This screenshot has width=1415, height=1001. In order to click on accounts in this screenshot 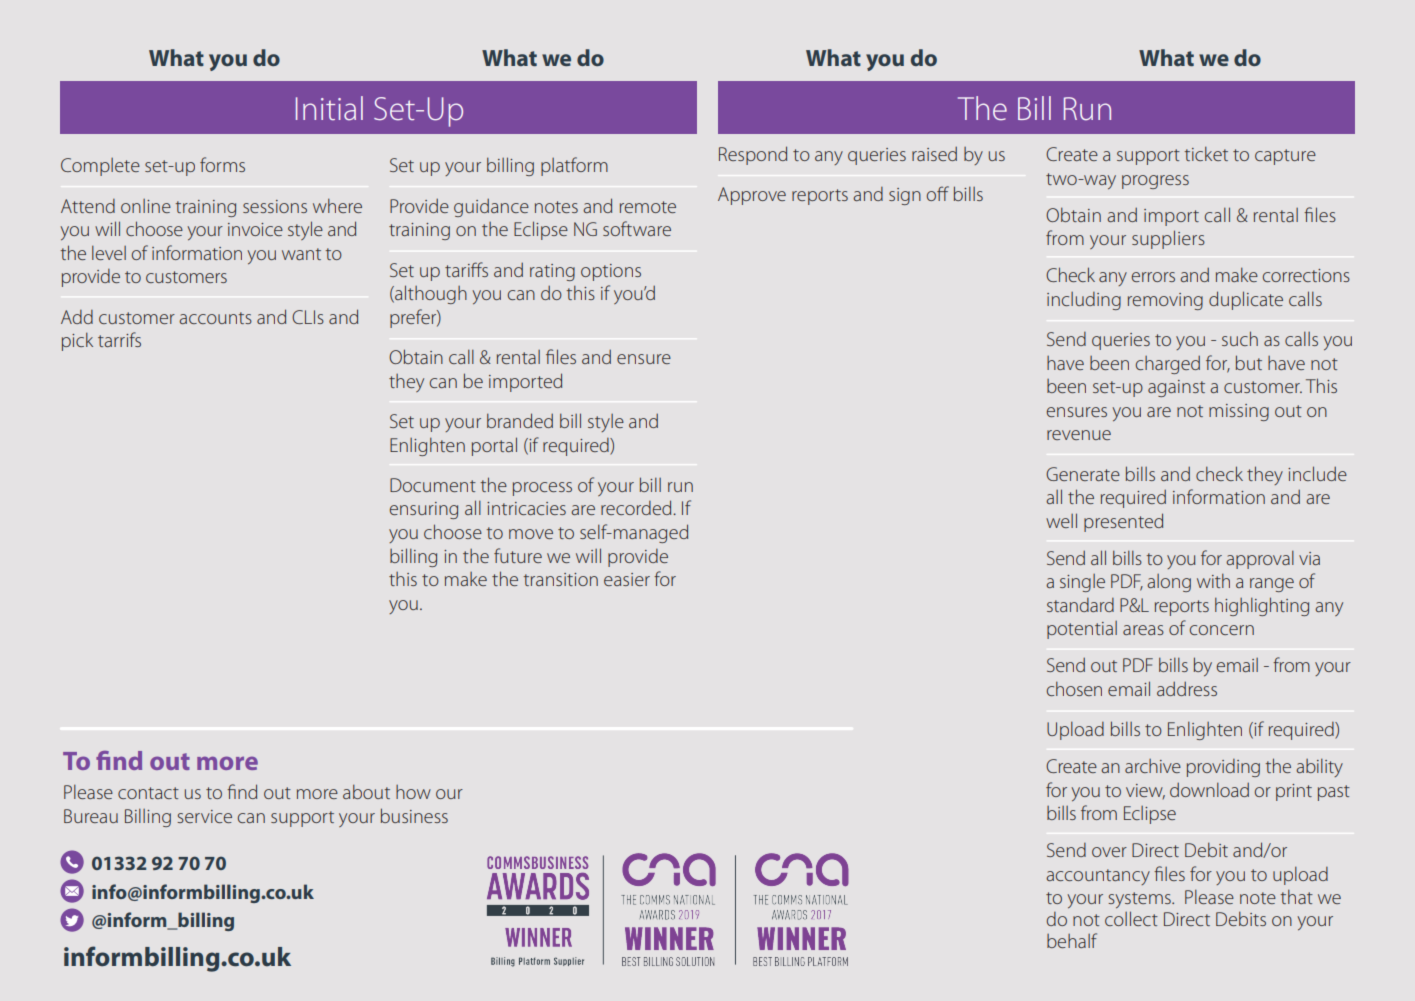, I will do `click(215, 318)`.
